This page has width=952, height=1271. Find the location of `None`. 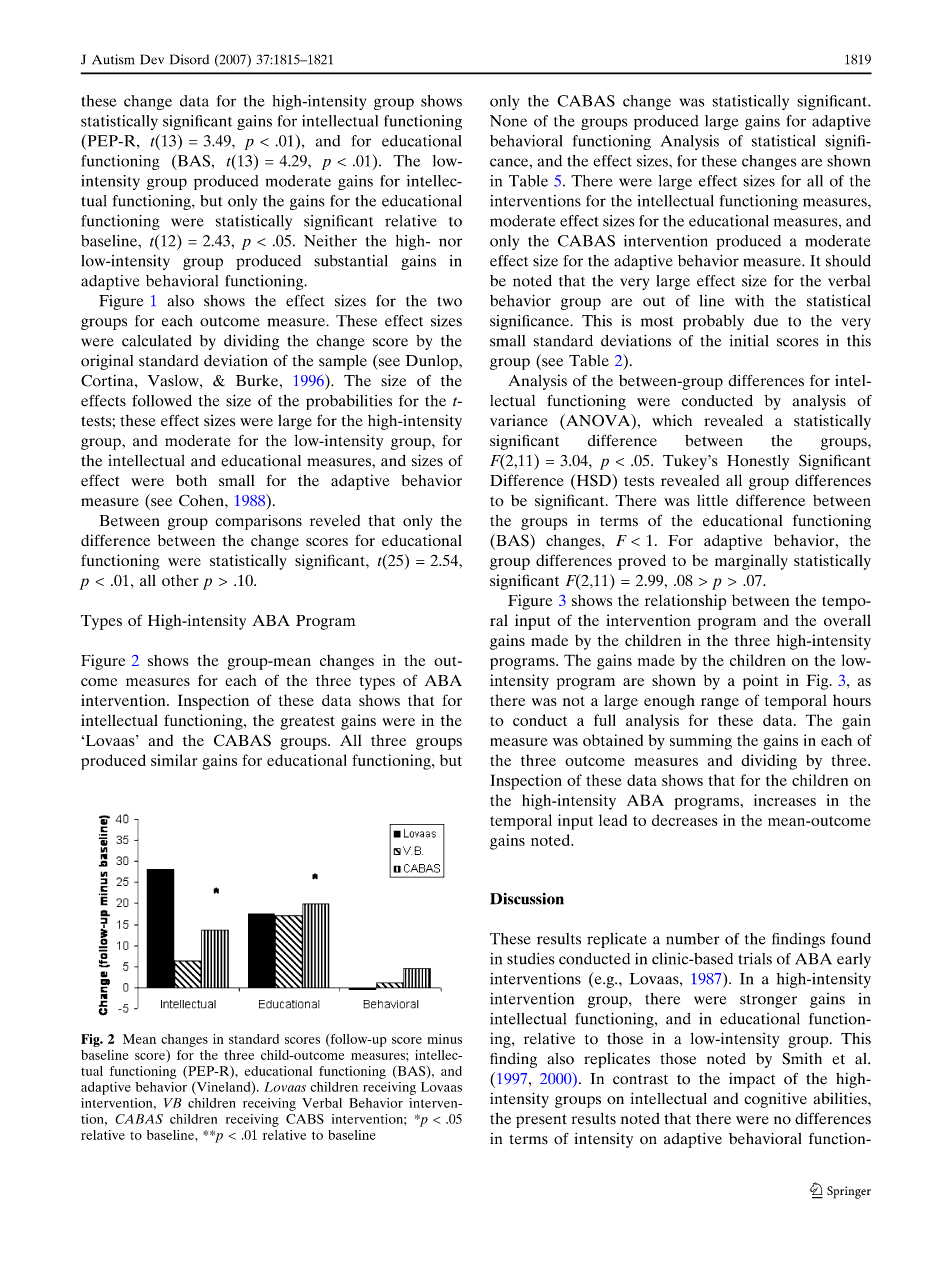

None is located at coordinates (508, 121).
